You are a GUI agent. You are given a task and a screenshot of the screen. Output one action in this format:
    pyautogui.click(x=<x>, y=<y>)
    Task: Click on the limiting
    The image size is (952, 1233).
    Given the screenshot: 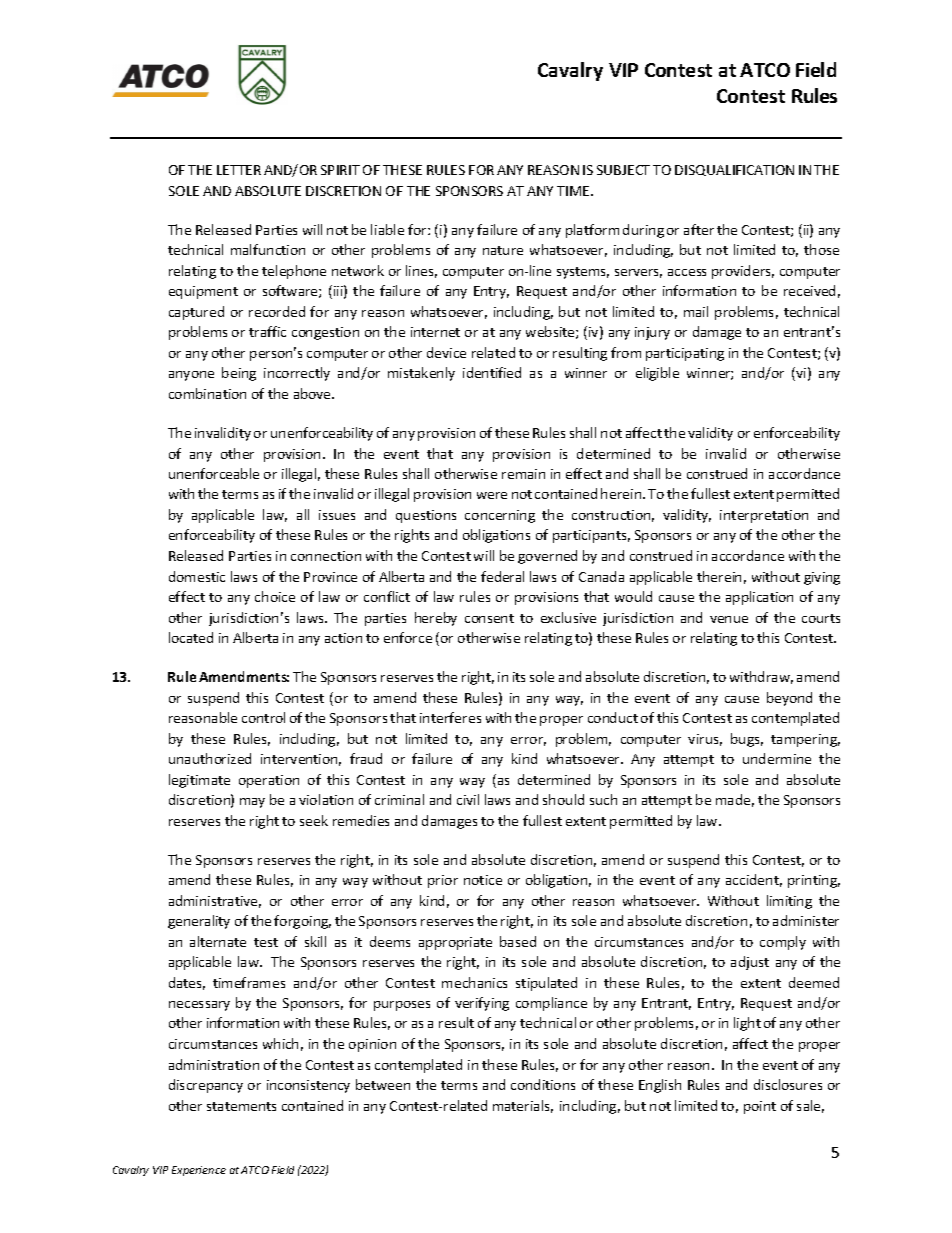 What is the action you would take?
    pyautogui.click(x=789, y=902)
